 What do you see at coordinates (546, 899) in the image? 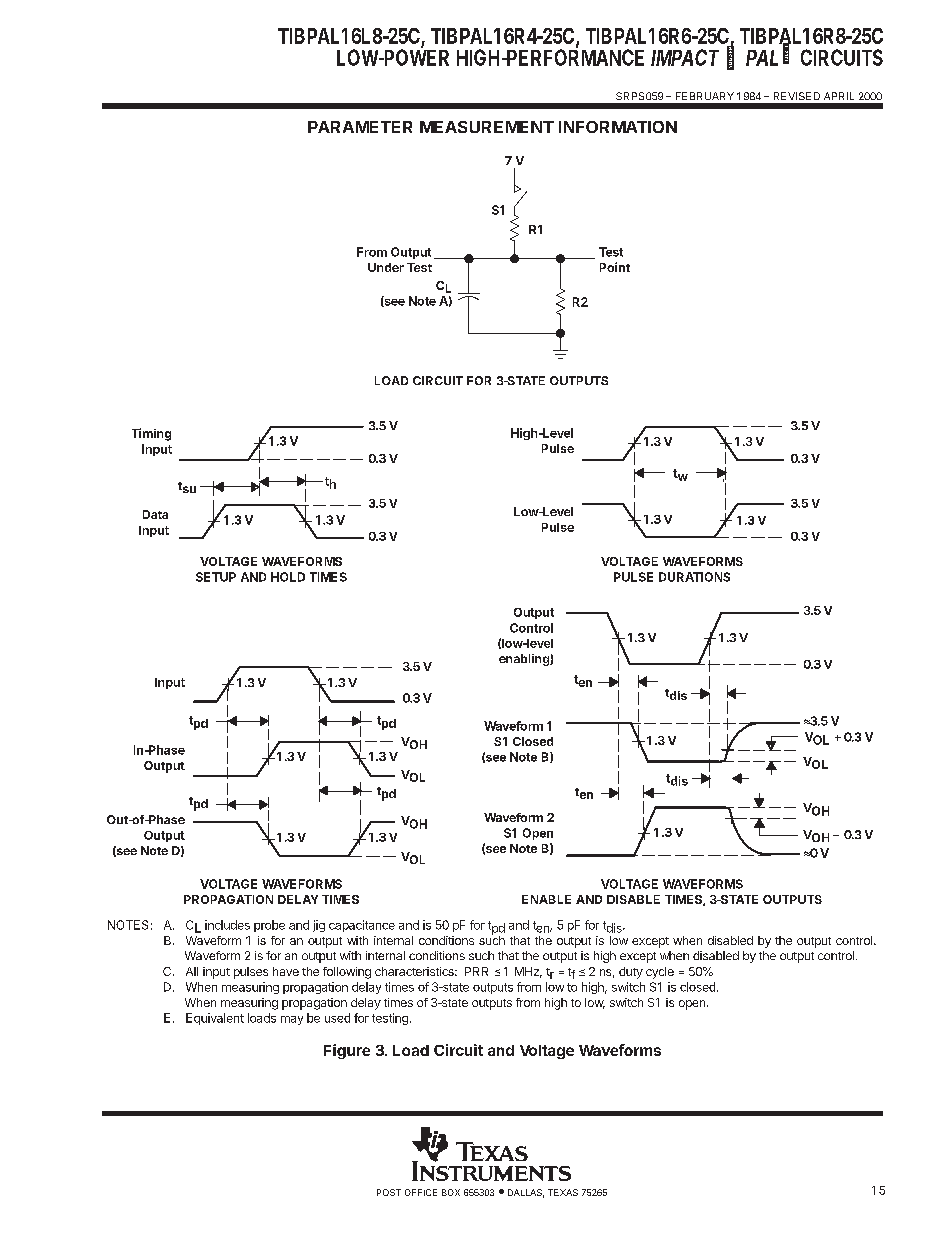
I see `ENABLE` at bounding box center [546, 899].
